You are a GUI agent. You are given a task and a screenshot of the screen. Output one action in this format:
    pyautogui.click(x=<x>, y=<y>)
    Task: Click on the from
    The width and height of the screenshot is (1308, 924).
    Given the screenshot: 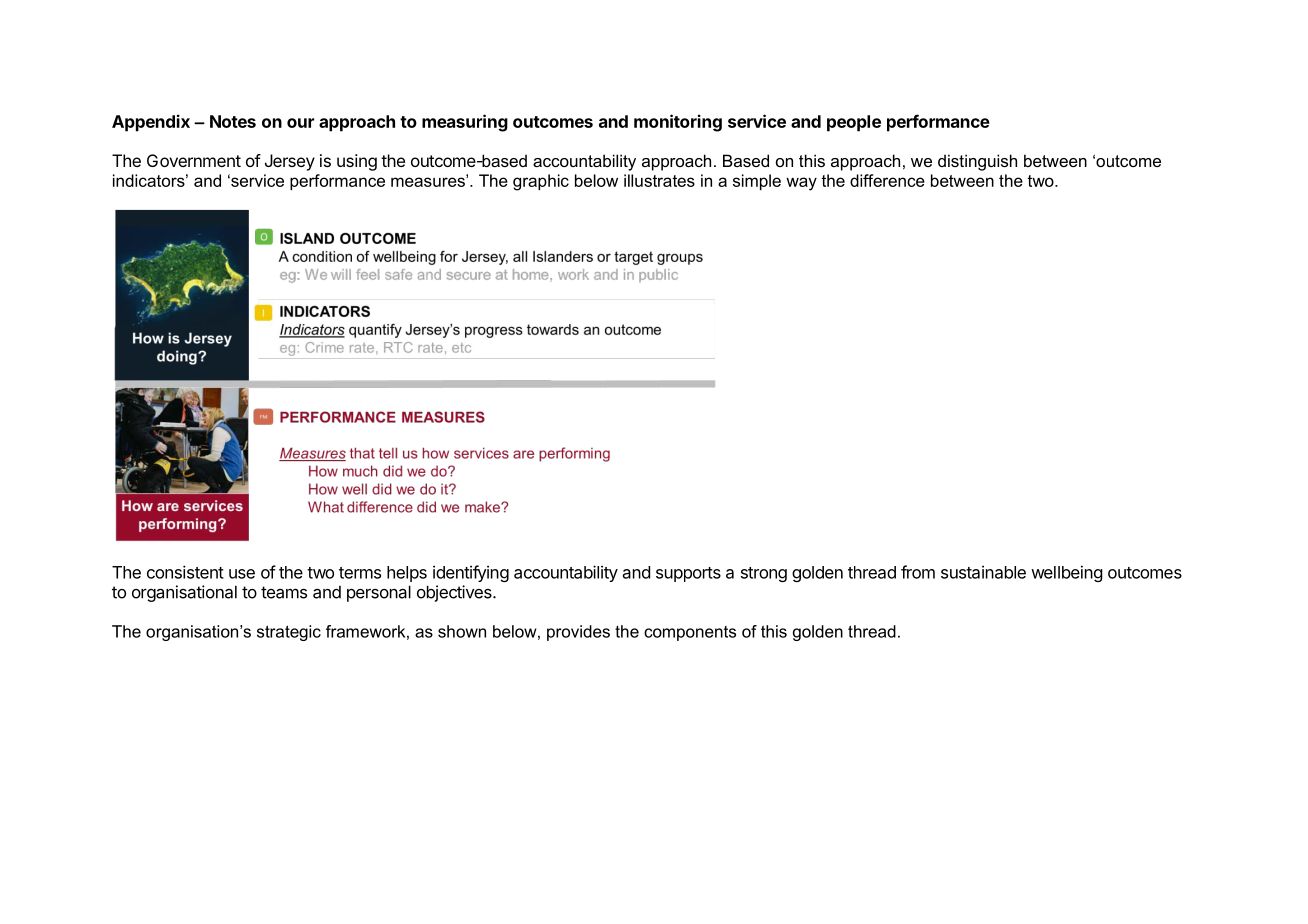 What is the action you would take?
    pyautogui.click(x=918, y=572)
